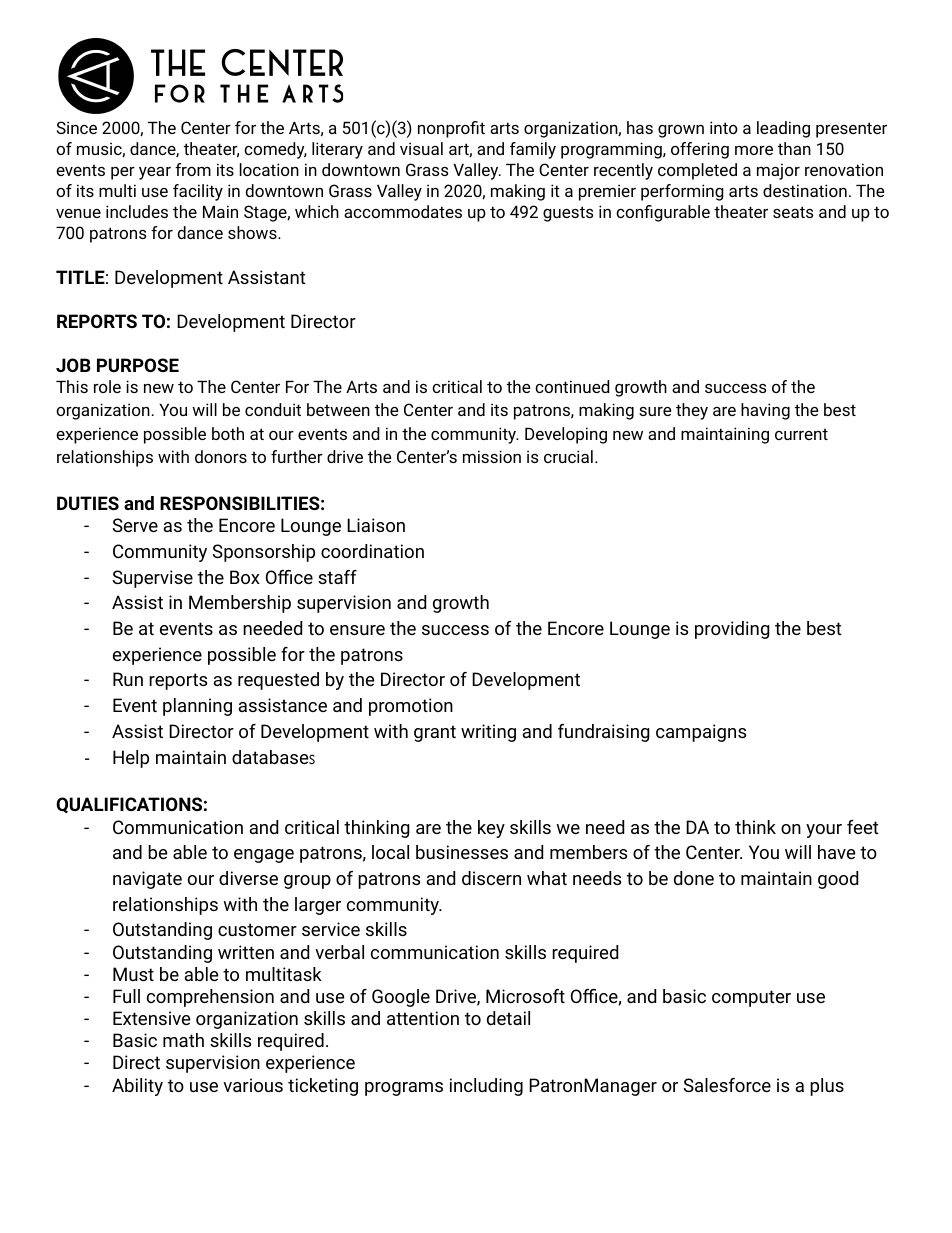  Describe the element at coordinates (155, 173) in the document. I see `year` at that location.
